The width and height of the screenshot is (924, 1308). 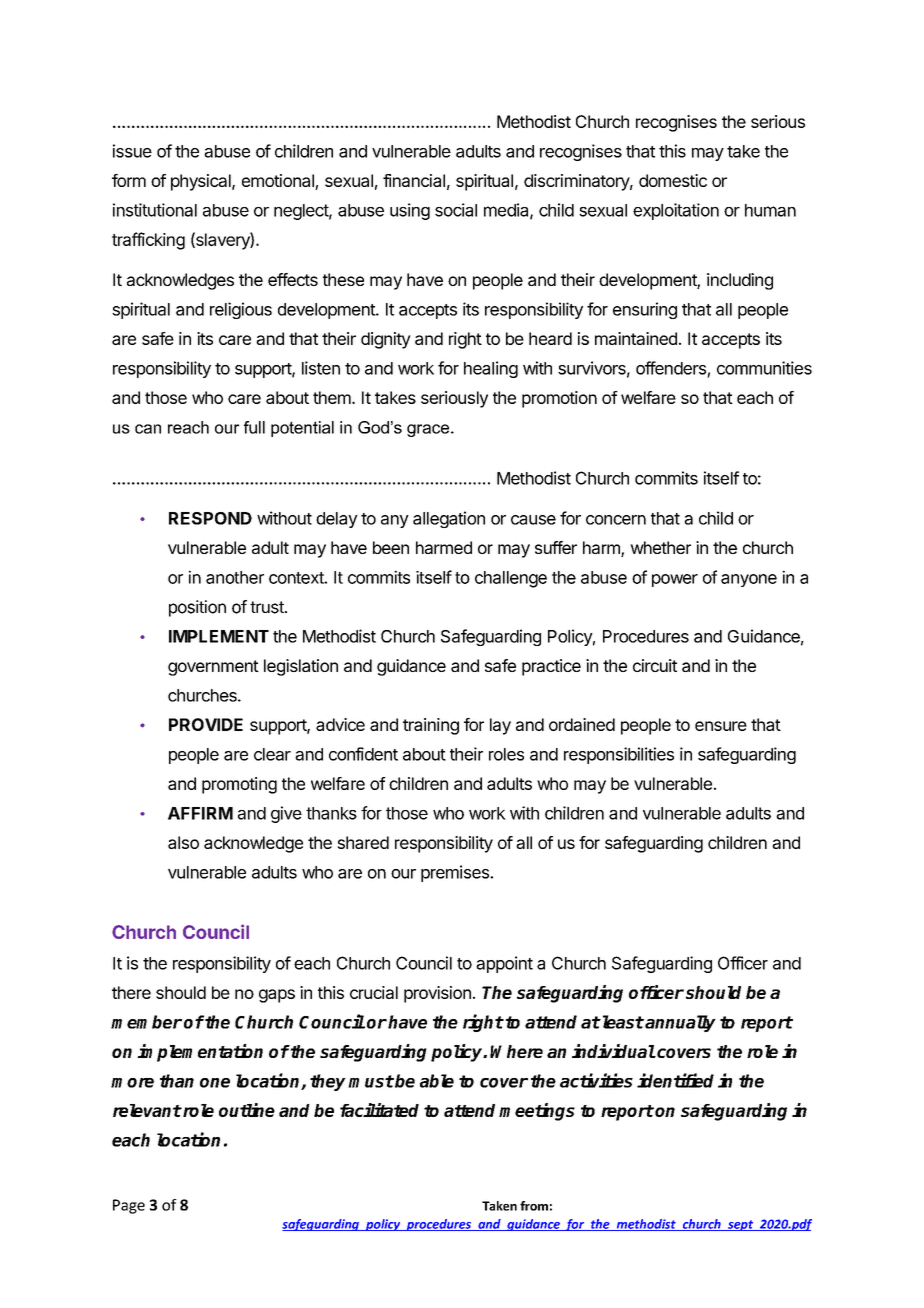 I want to click on social, so click(x=456, y=210).
